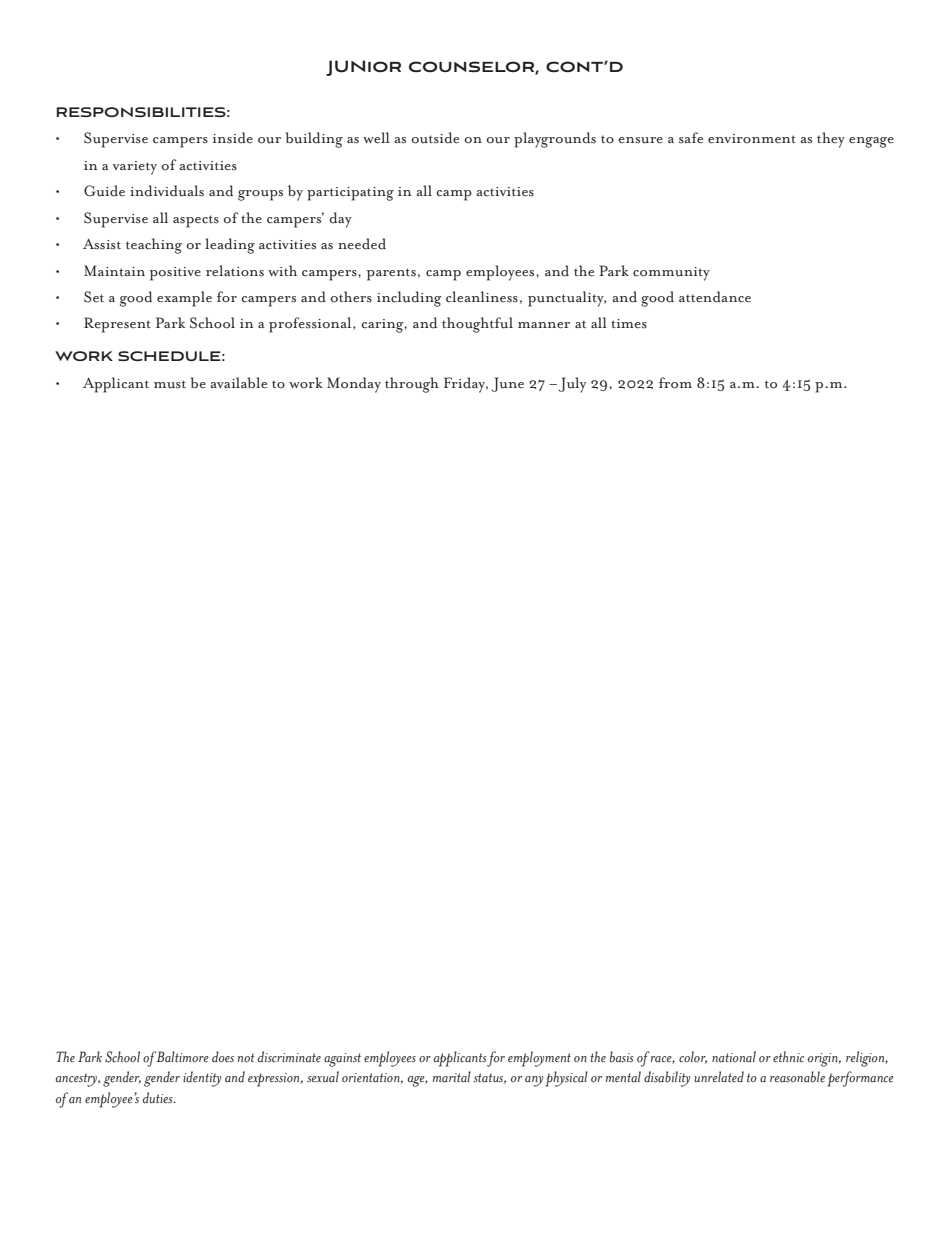 The width and height of the screenshot is (952, 1233). What do you see at coordinates (167, 191) in the screenshot?
I see `individuals` at bounding box center [167, 191].
